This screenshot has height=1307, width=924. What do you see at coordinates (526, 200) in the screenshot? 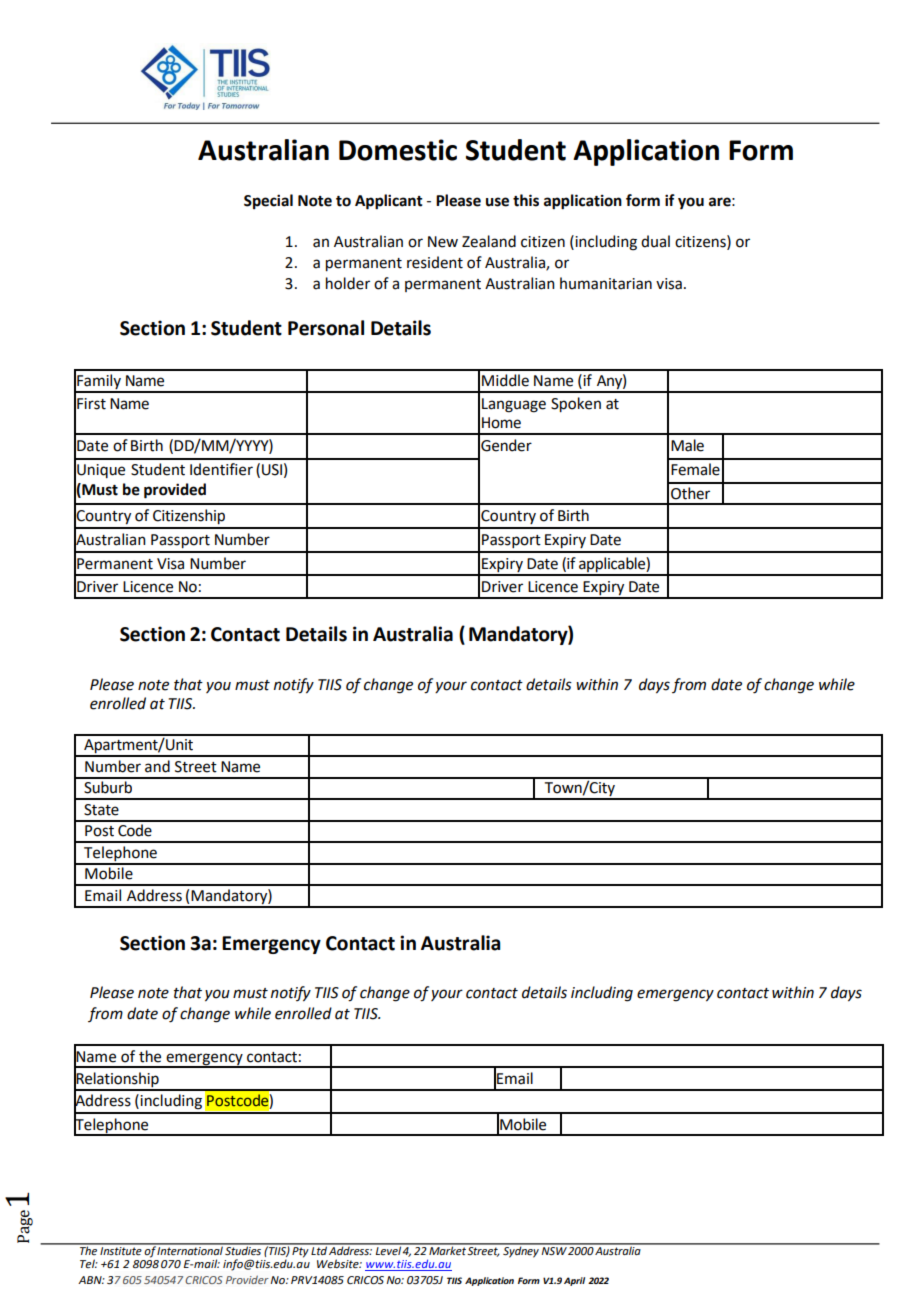
I see `this` at bounding box center [526, 200].
